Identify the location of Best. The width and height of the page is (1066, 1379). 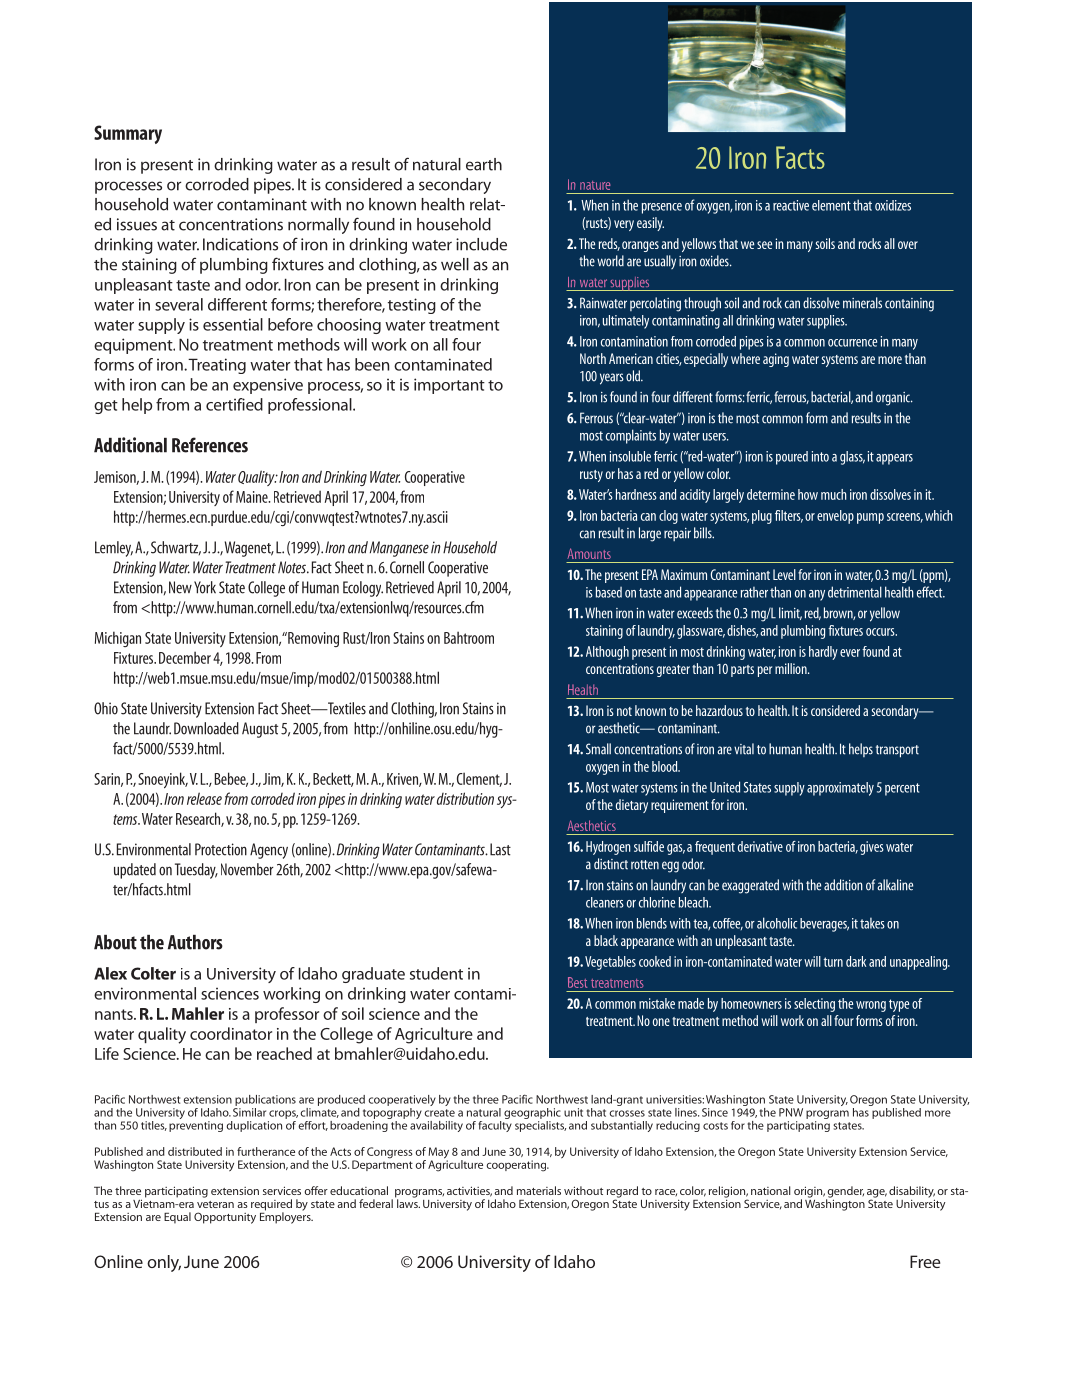
(577, 982).
